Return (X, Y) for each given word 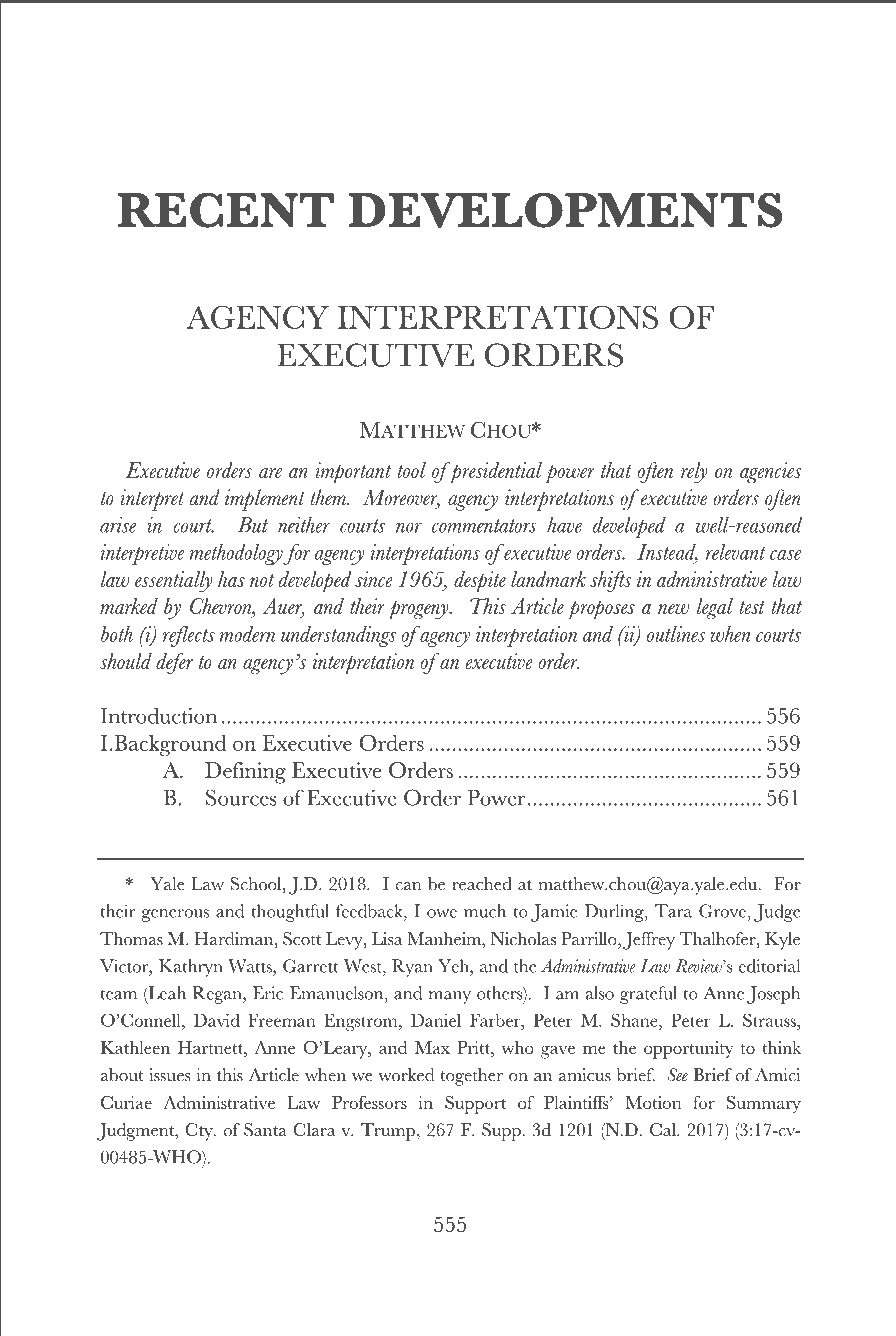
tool (411, 470)
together (471, 1077)
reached (482, 884)
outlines (676, 634)
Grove (722, 911)
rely (694, 473)
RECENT (226, 210)
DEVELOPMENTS (565, 210)
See (677, 1074)
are (270, 473)
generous (175, 915)
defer (174, 663)
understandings (338, 636)
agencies (771, 473)
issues (169, 1075)
